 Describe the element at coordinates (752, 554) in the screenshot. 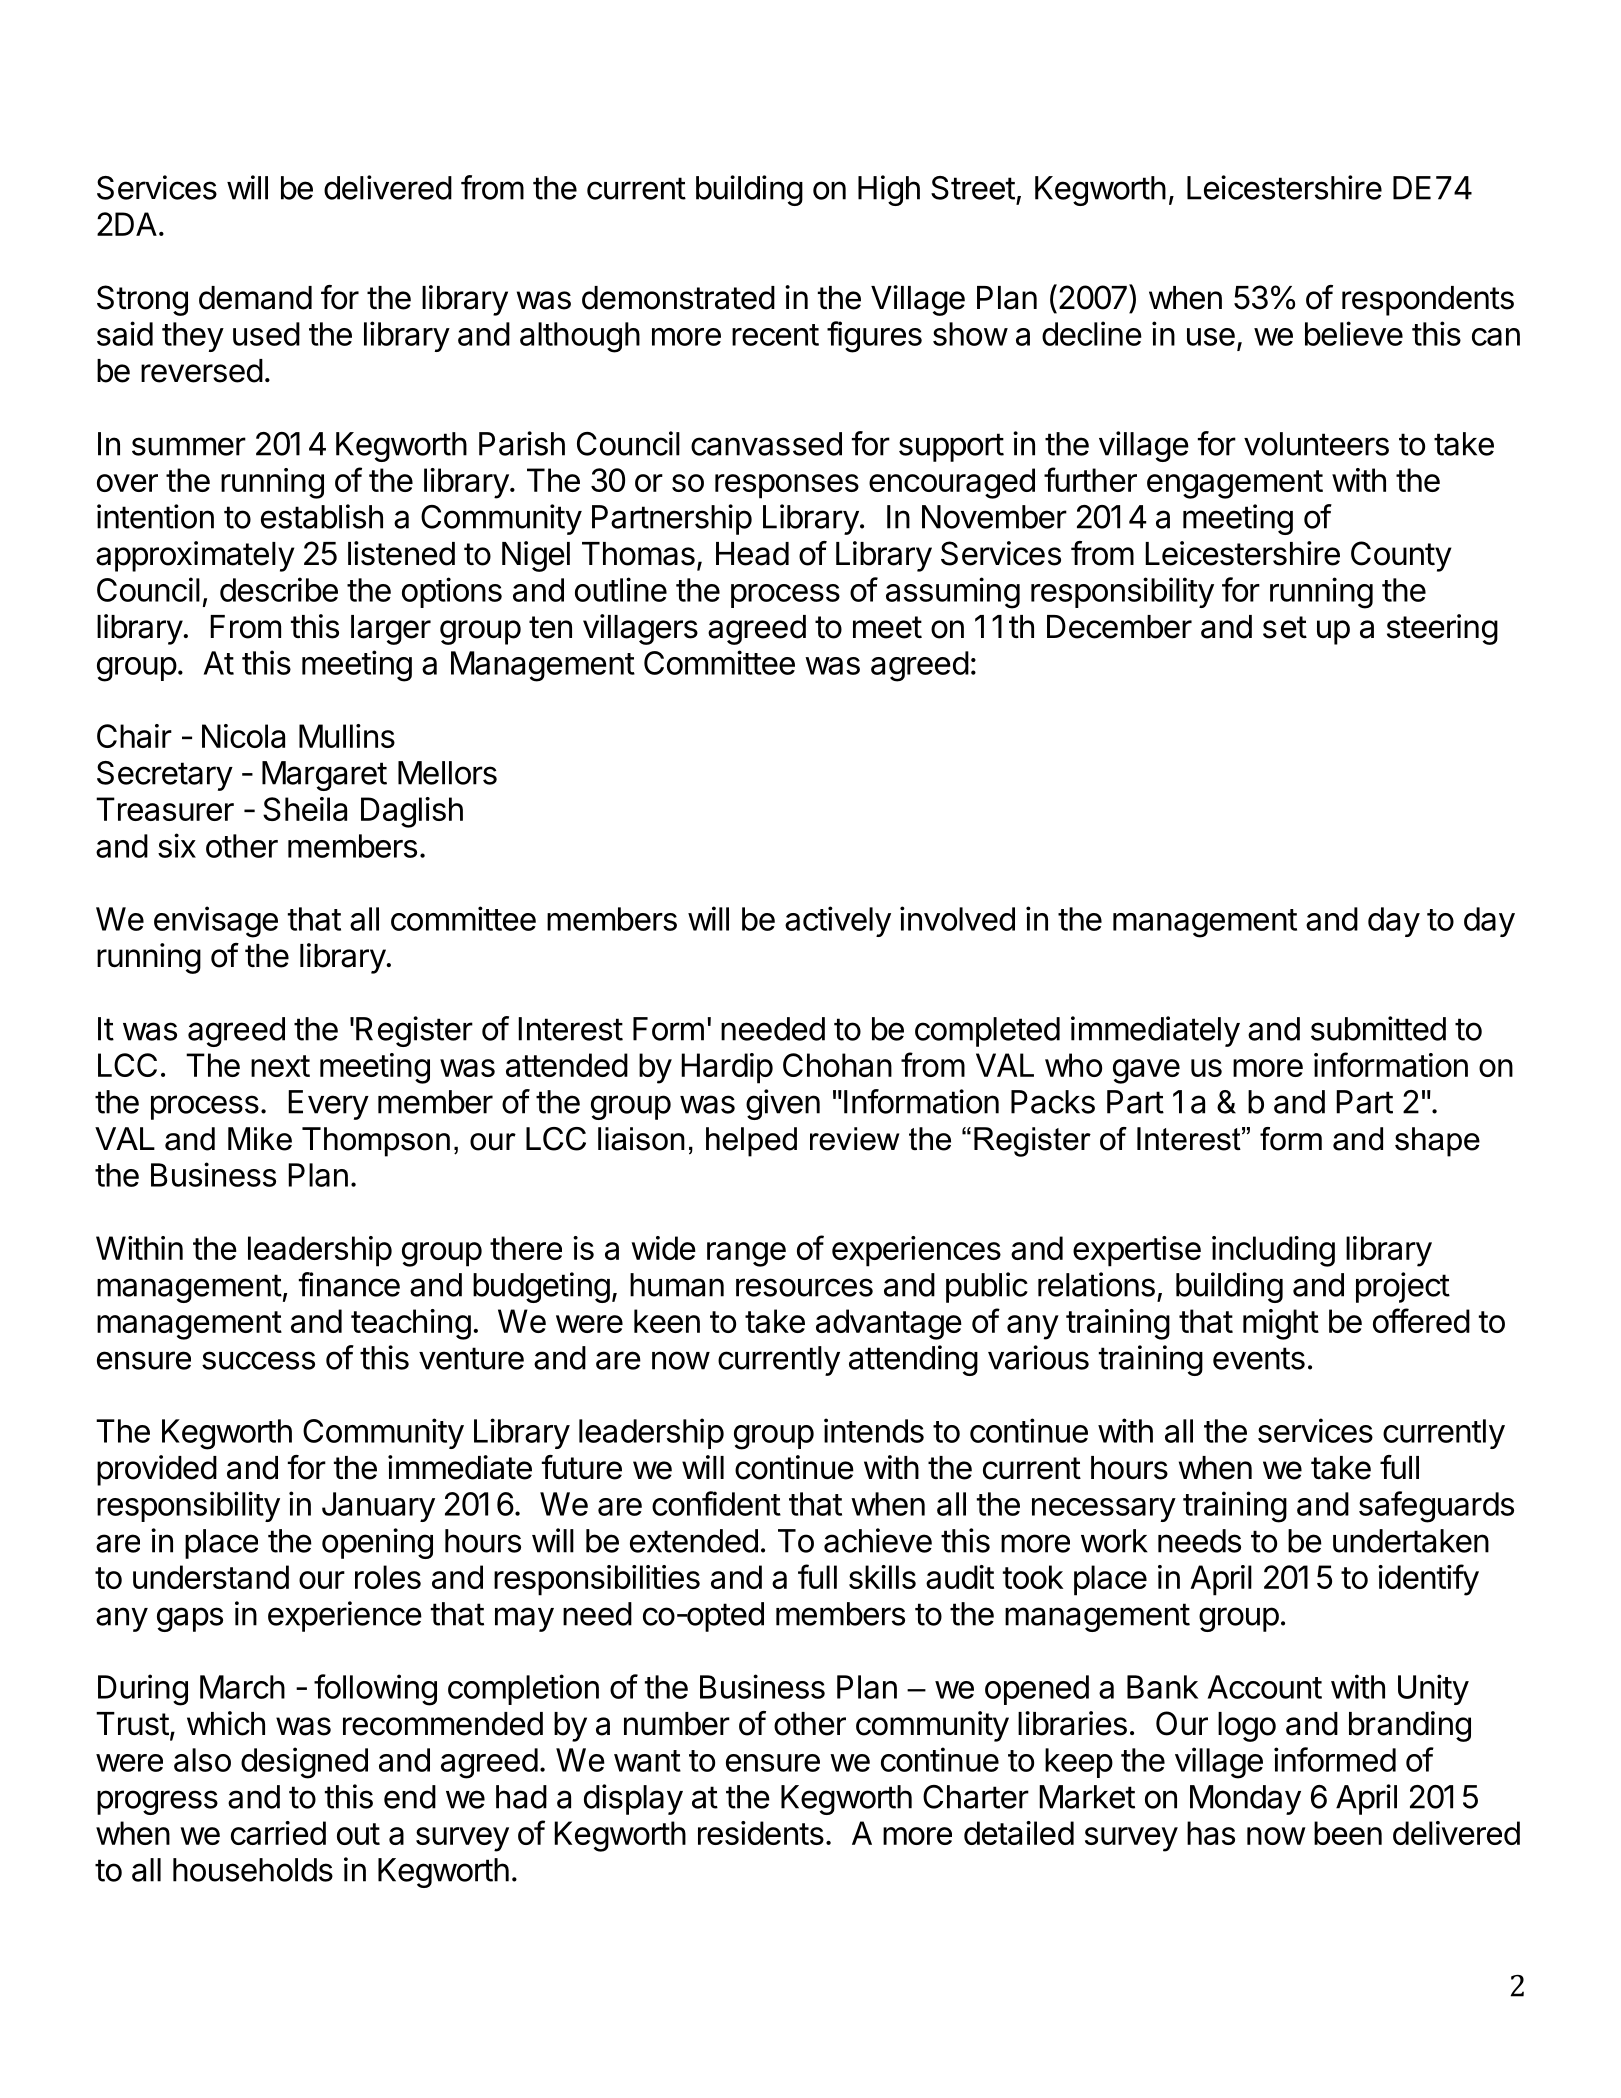

I see `Head` at that location.
